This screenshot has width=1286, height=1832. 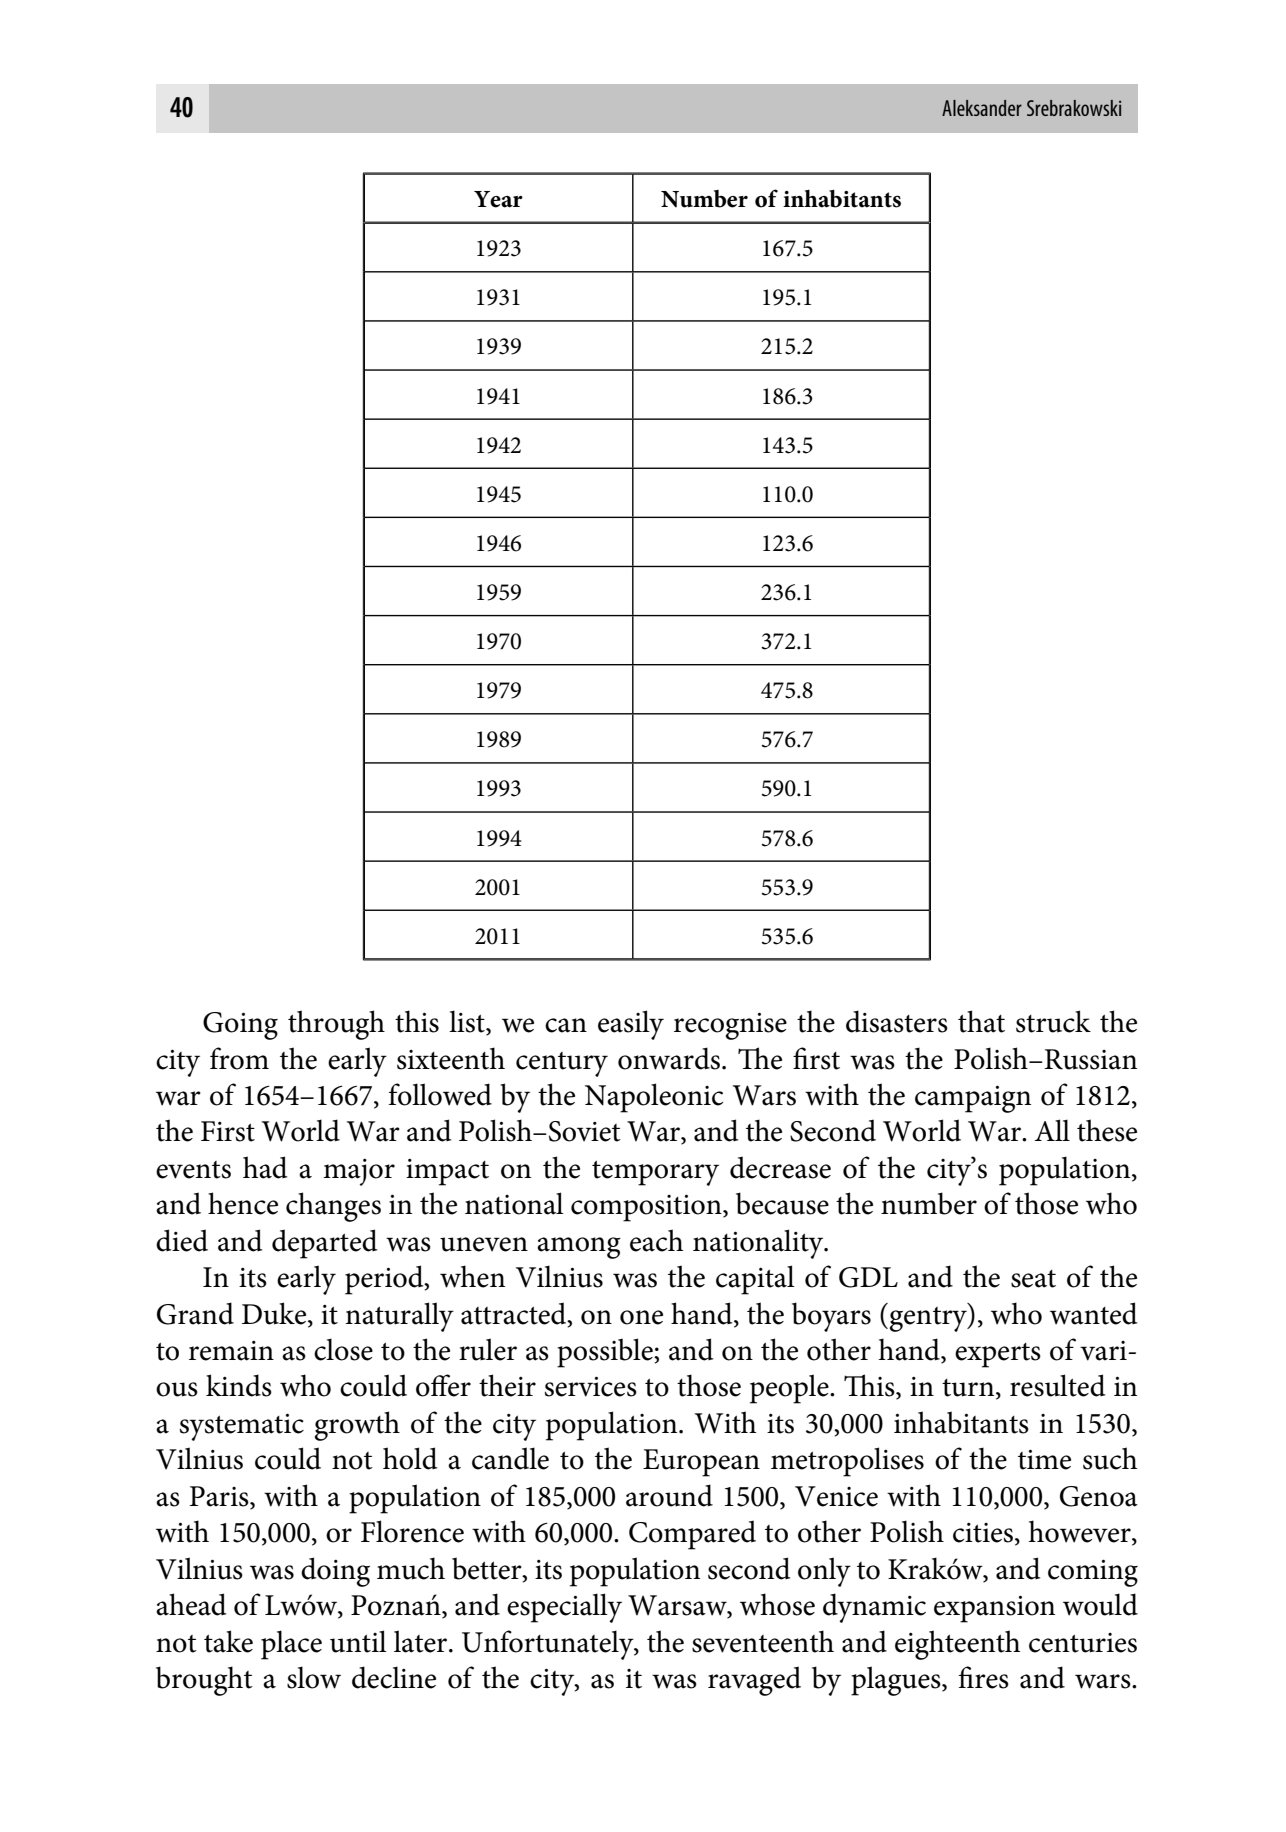 What do you see at coordinates (982, 108) in the screenshot?
I see `Aleksander` at bounding box center [982, 108].
